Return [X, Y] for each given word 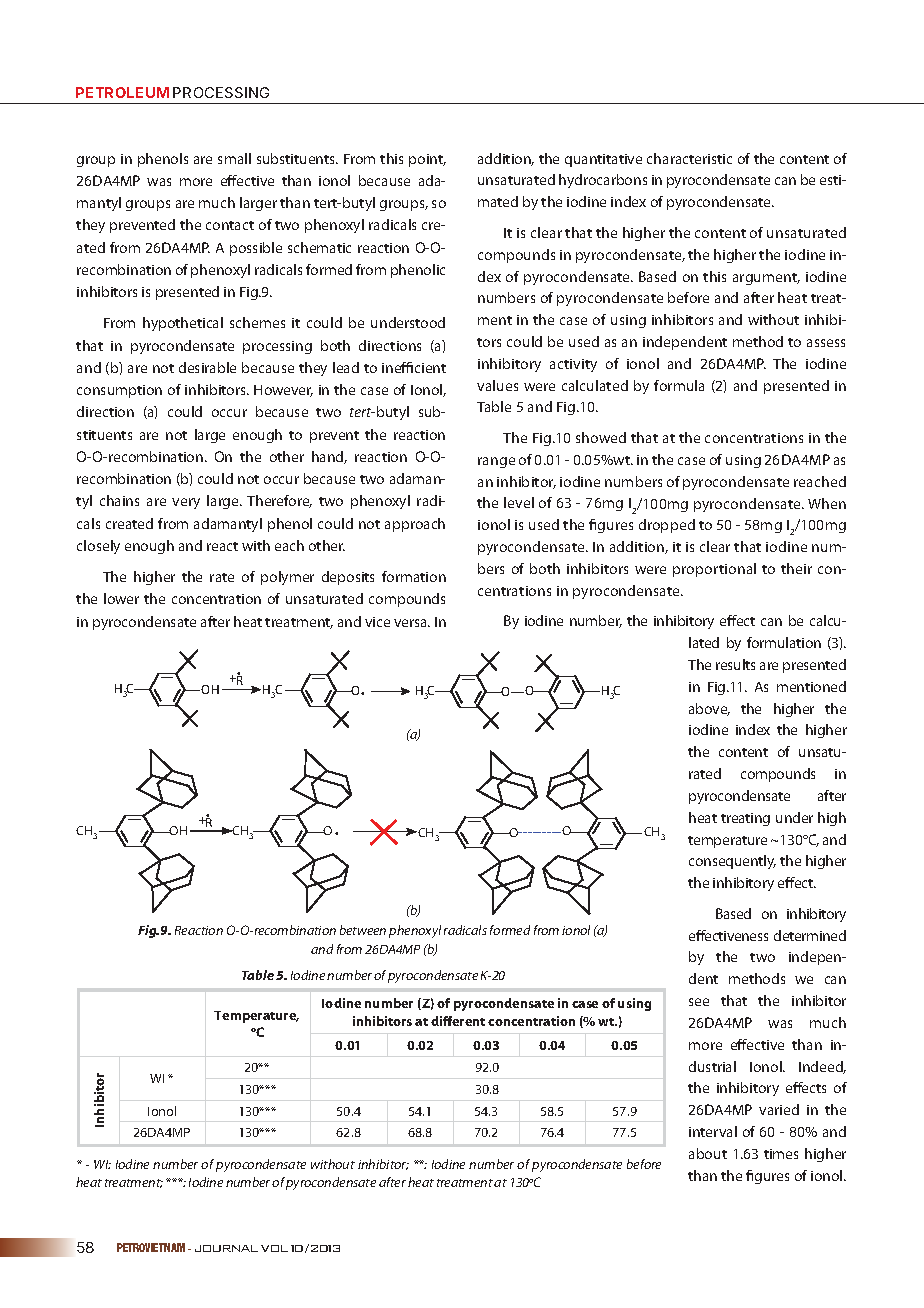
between [363, 930]
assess [826, 343]
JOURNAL [226, 1248]
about [708, 1153]
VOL [274, 1248]
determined [810, 935]
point [427, 160]
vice [377, 622]
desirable [207, 367]
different [458, 1021]
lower [121, 598]
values [497, 385]
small [234, 158]
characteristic [689, 158]
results [735, 664]
